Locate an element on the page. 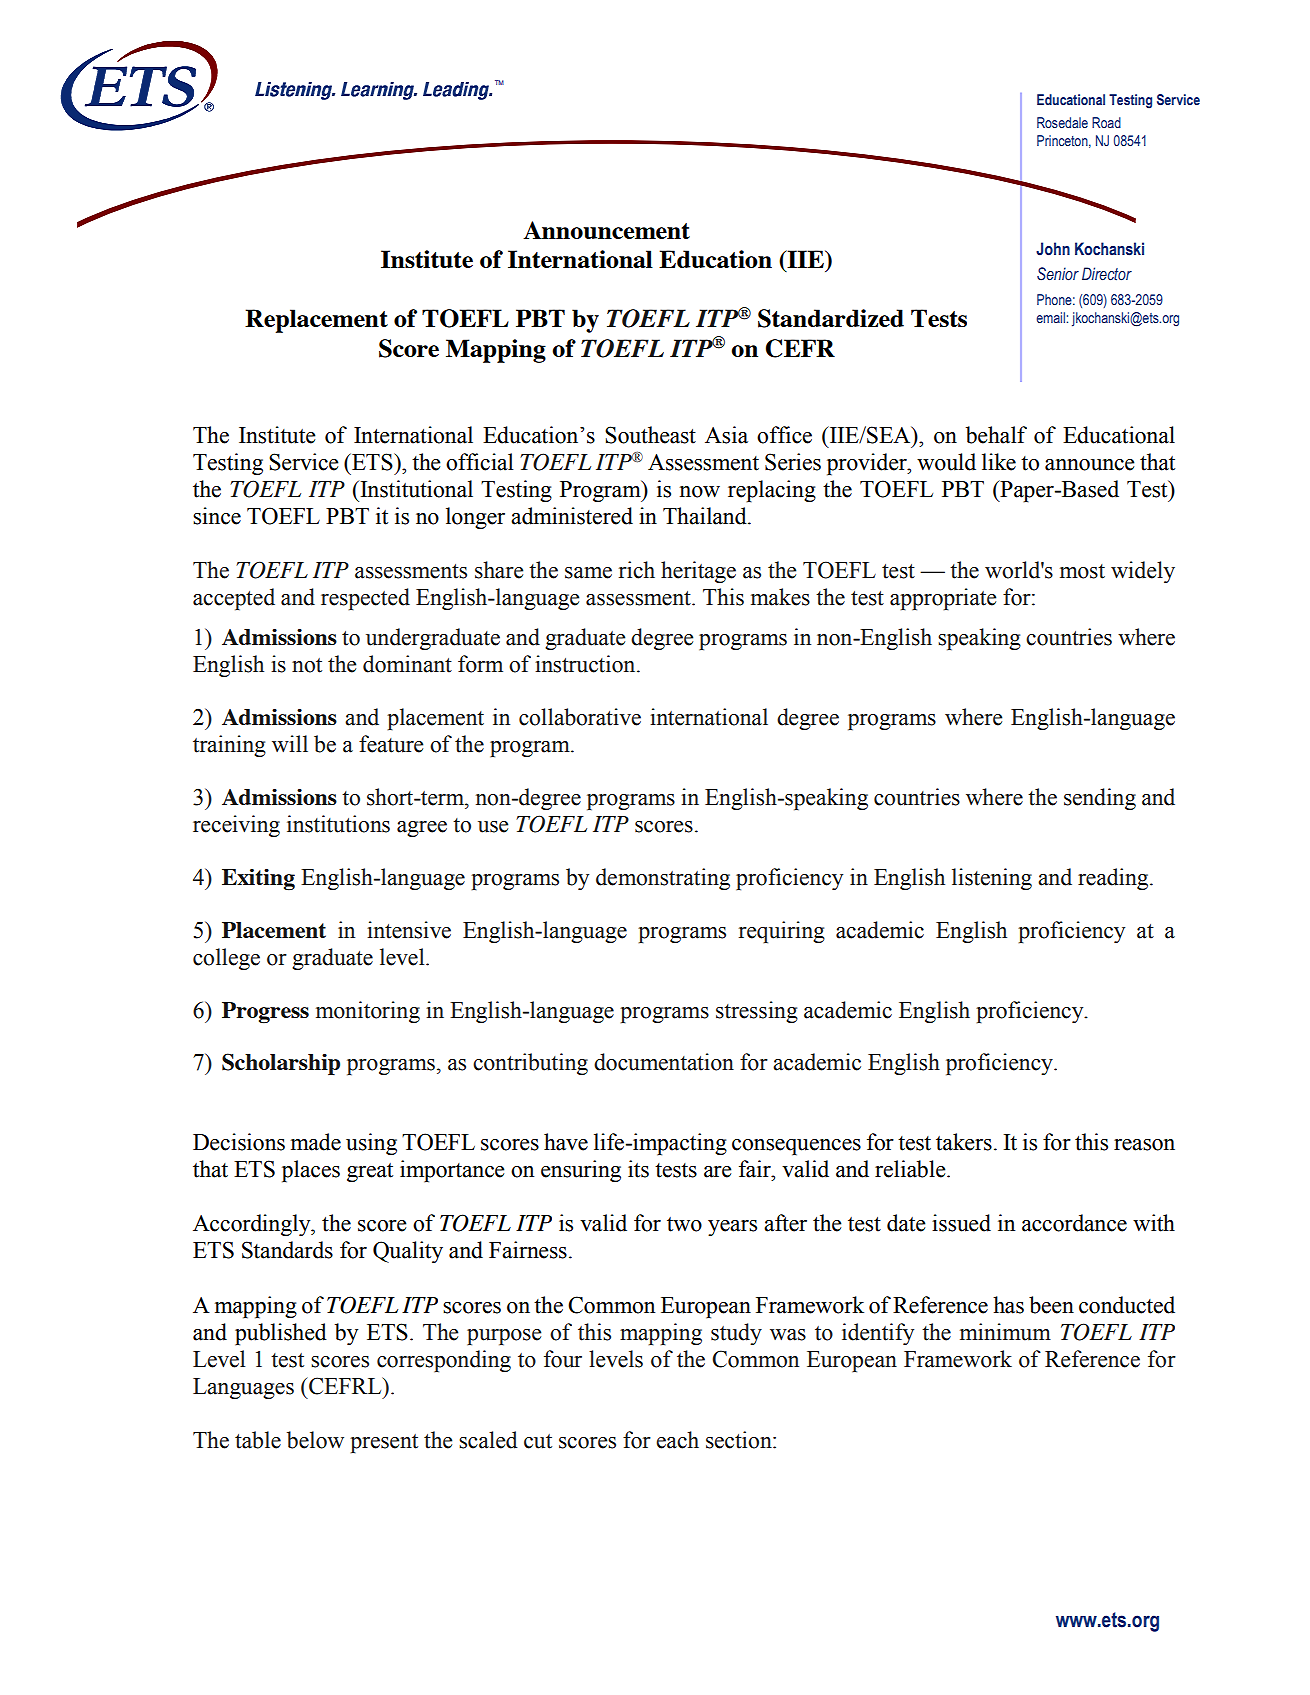  takers is located at coordinates (964, 1142).
